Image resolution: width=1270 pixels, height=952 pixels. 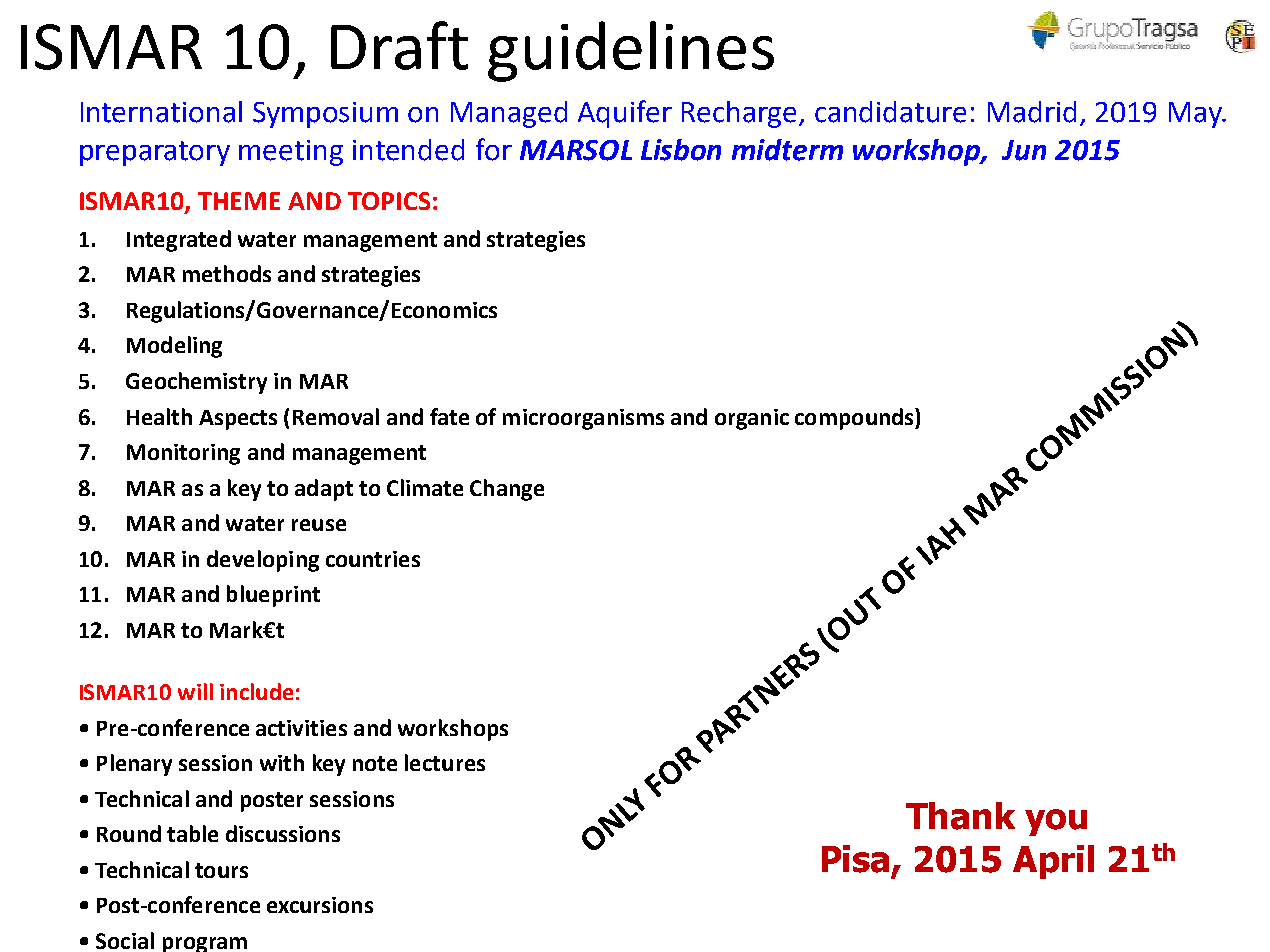 I want to click on Symposium, so click(x=325, y=115).
